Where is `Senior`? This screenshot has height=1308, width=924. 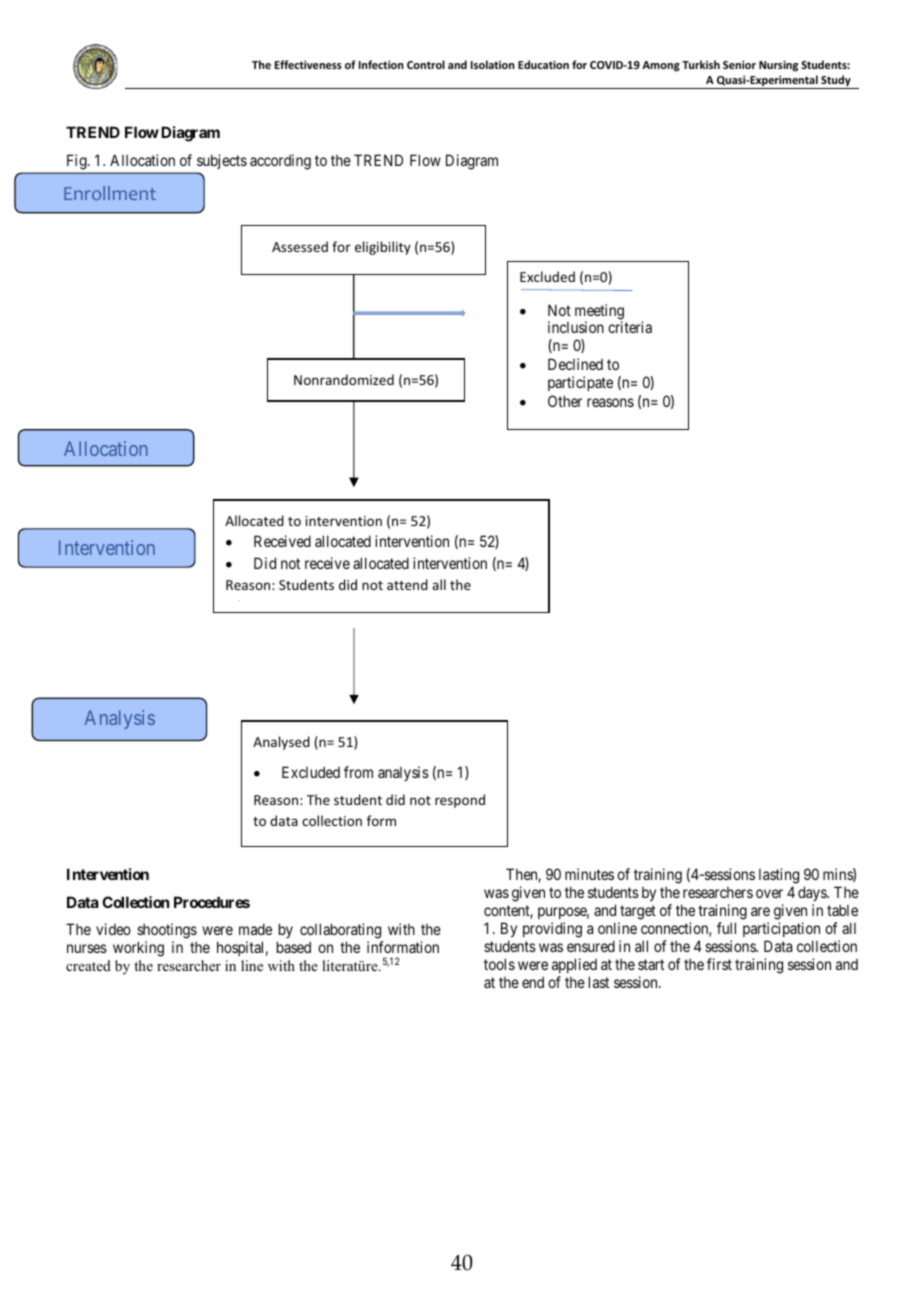 Senior is located at coordinates (739, 64).
